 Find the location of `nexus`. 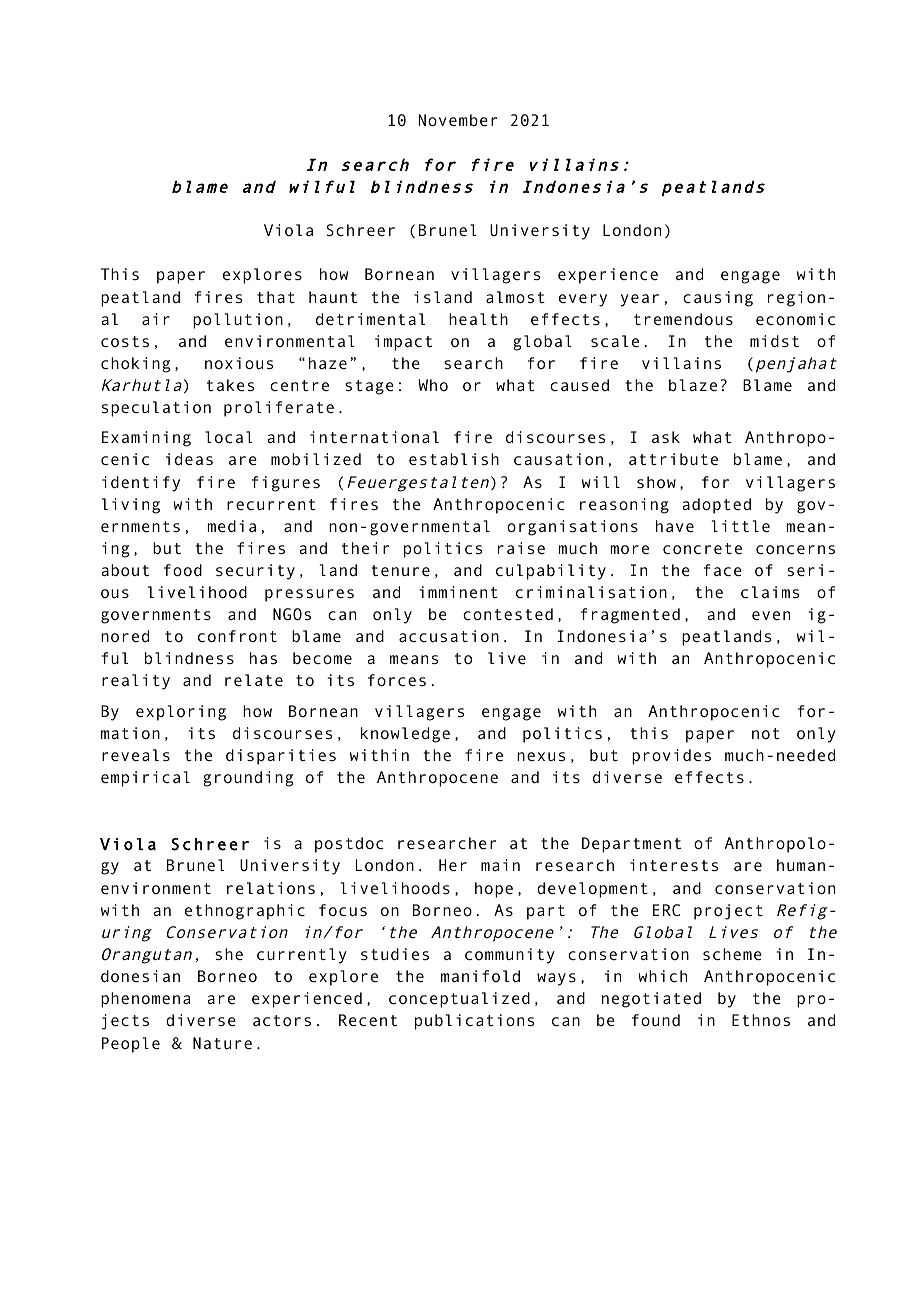

nexus is located at coordinates (541, 757).
